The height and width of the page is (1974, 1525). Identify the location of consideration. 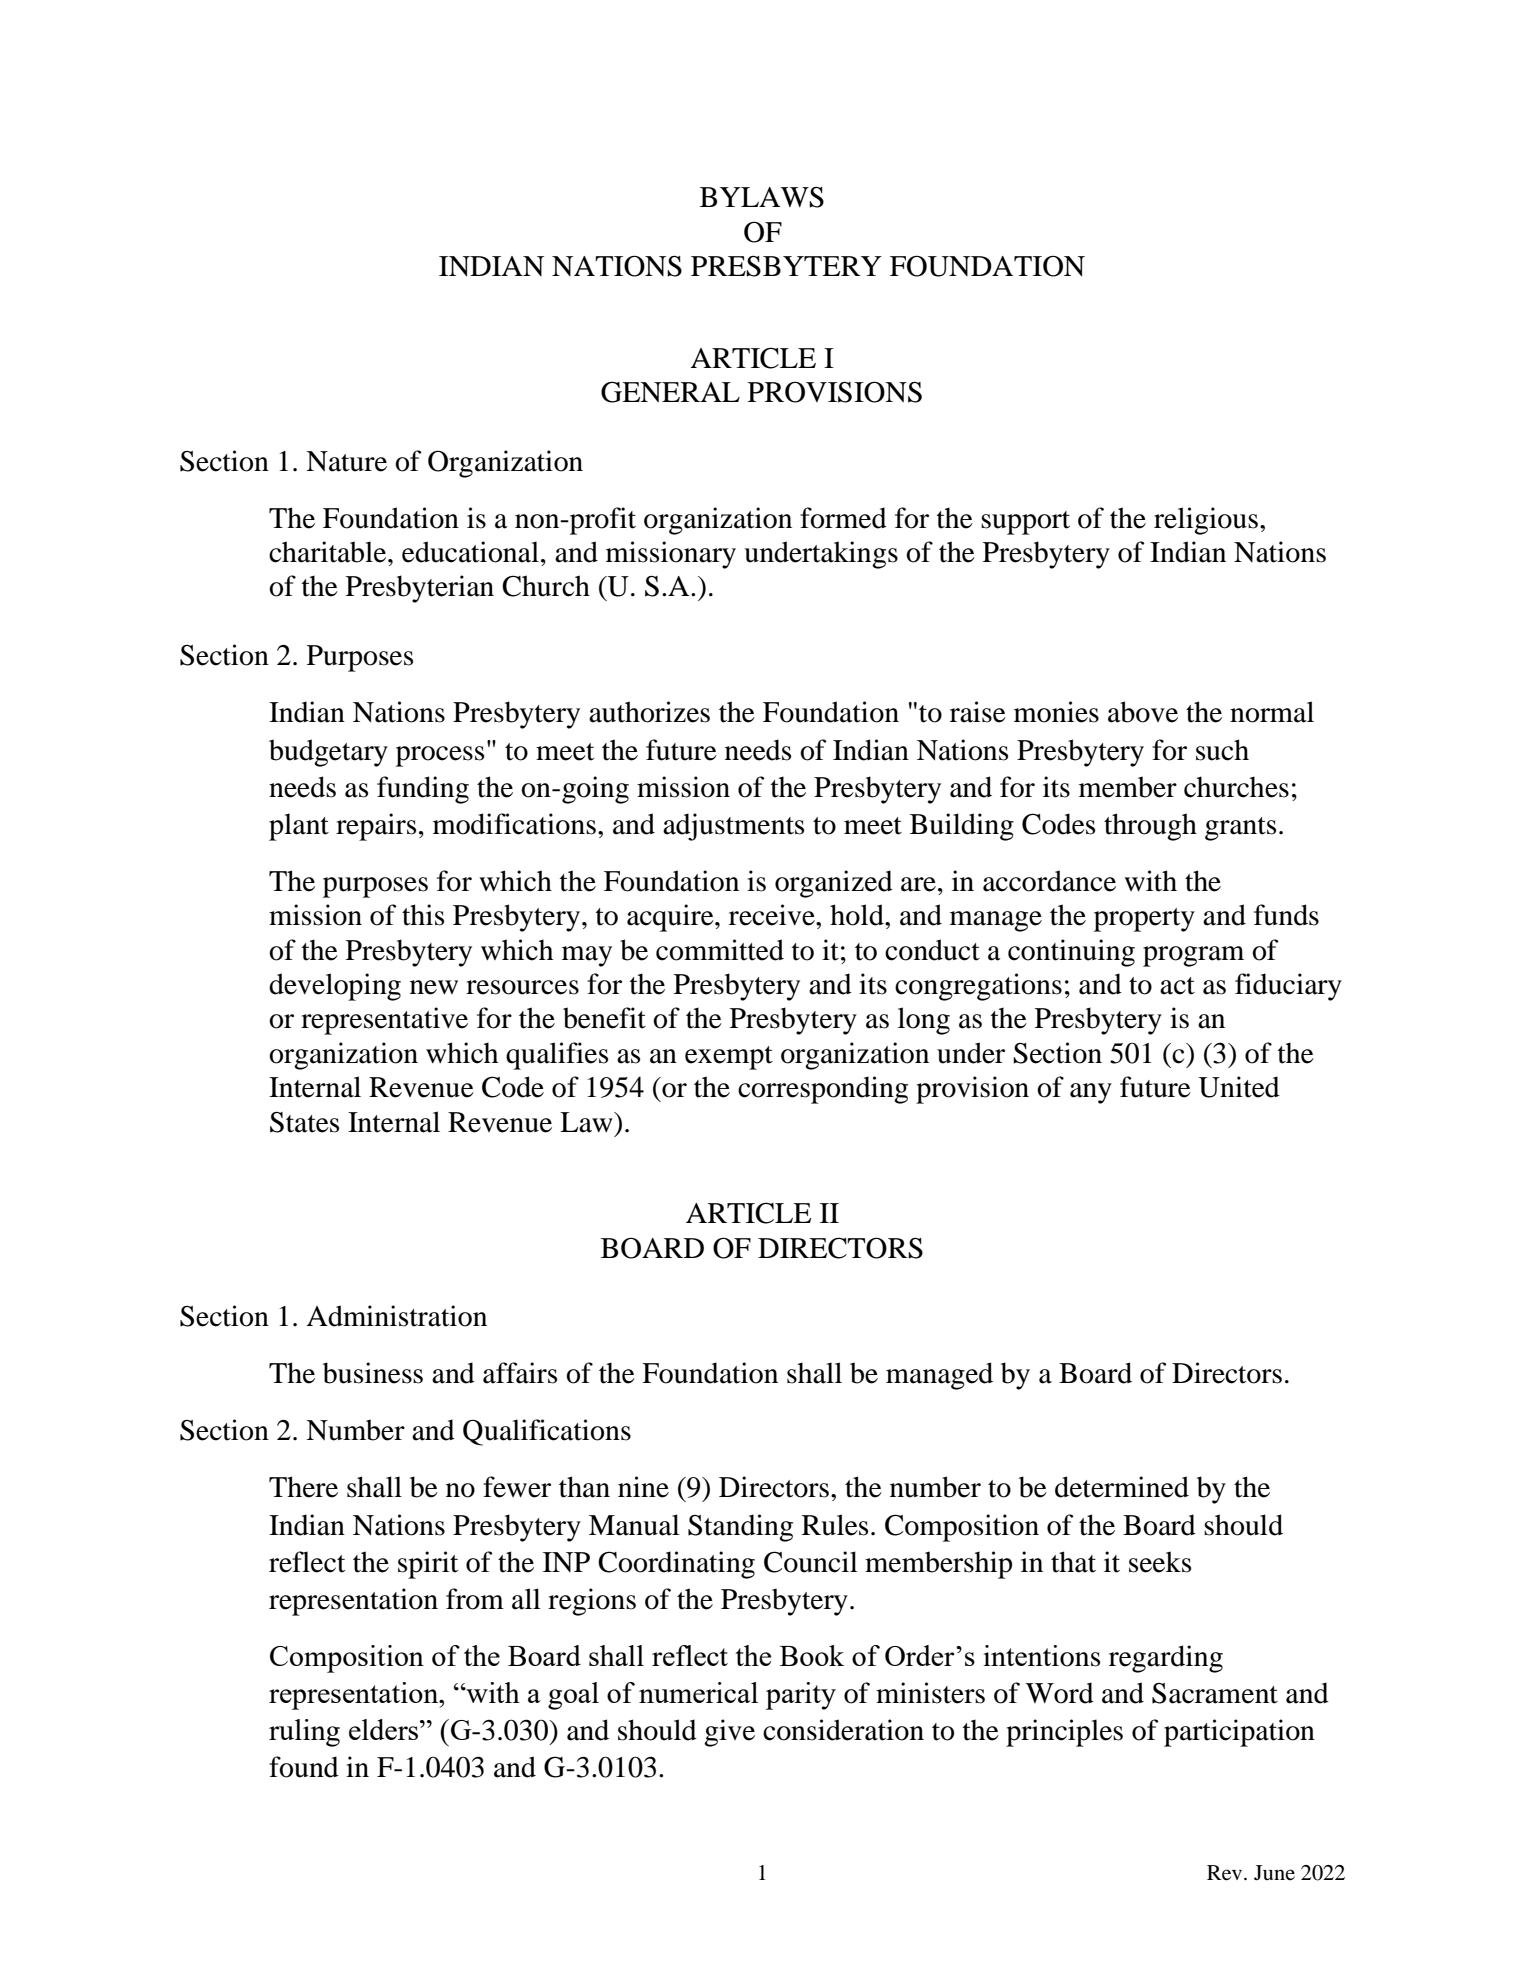
(843, 1730).
